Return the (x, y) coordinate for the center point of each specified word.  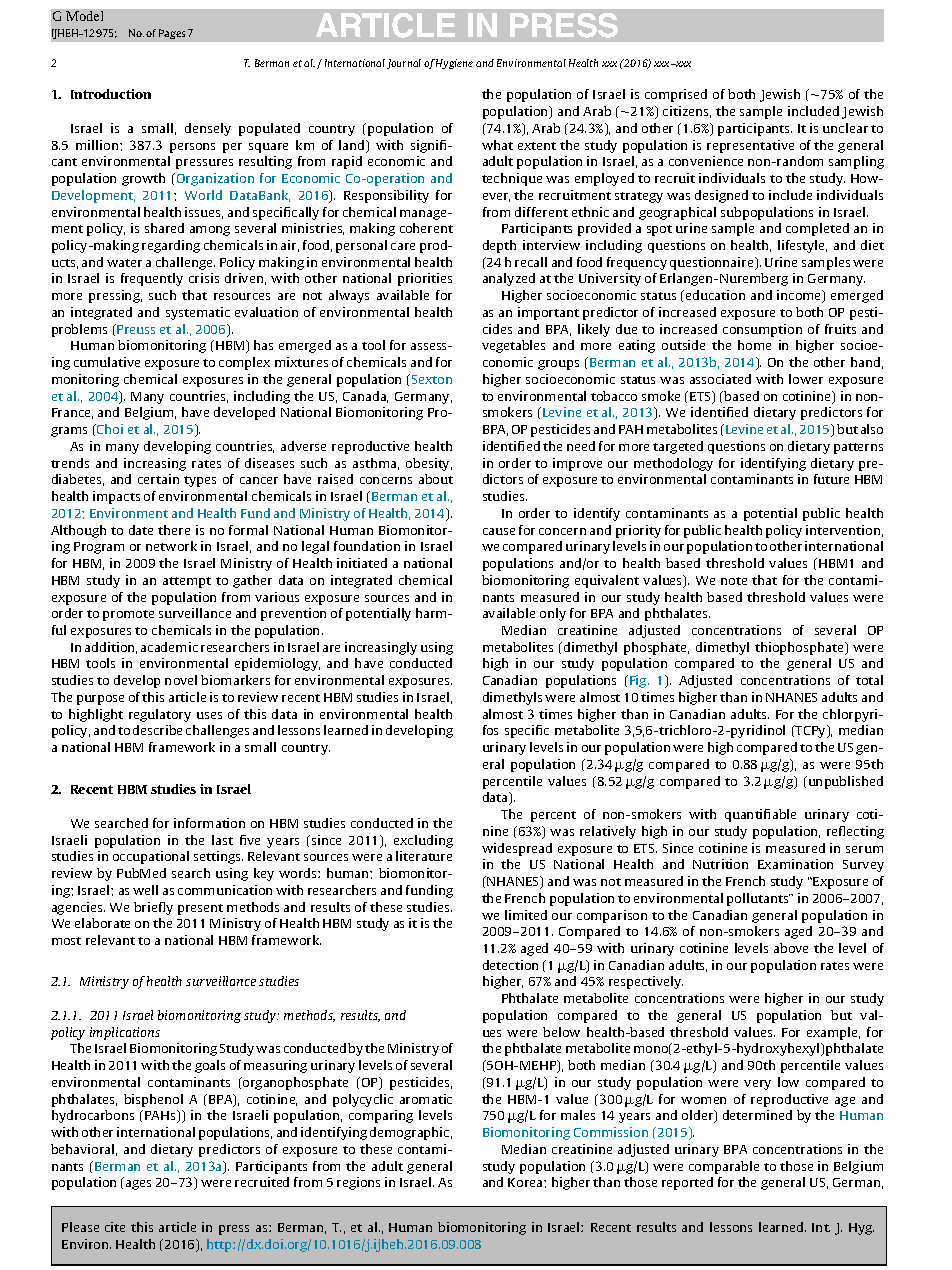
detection (510, 965)
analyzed (509, 279)
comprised (676, 95)
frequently (152, 279)
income (800, 296)
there (174, 530)
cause (499, 531)
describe (157, 730)
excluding (423, 841)
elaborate (102, 923)
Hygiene (454, 64)
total (869, 680)
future (831, 479)
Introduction (111, 94)
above (791, 948)
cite (115, 1227)
